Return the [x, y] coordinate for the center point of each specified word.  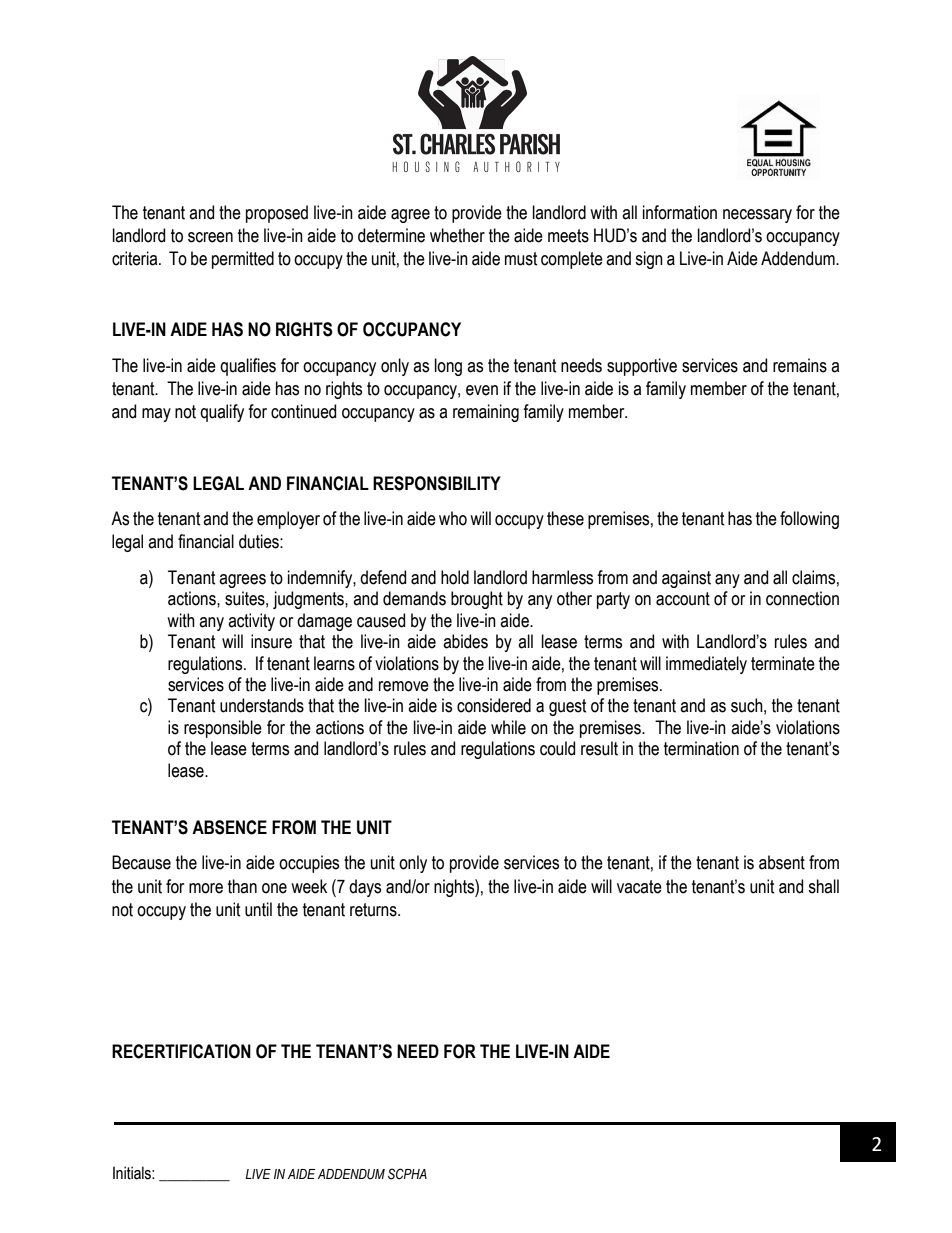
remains [800, 365]
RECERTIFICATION [181, 1051]
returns [374, 910]
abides [465, 641]
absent [782, 862]
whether [457, 235]
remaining [486, 413]
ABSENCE [229, 827]
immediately [706, 665]
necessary [757, 216]
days [365, 888]
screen [210, 237]
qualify [222, 413]
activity [251, 622]
